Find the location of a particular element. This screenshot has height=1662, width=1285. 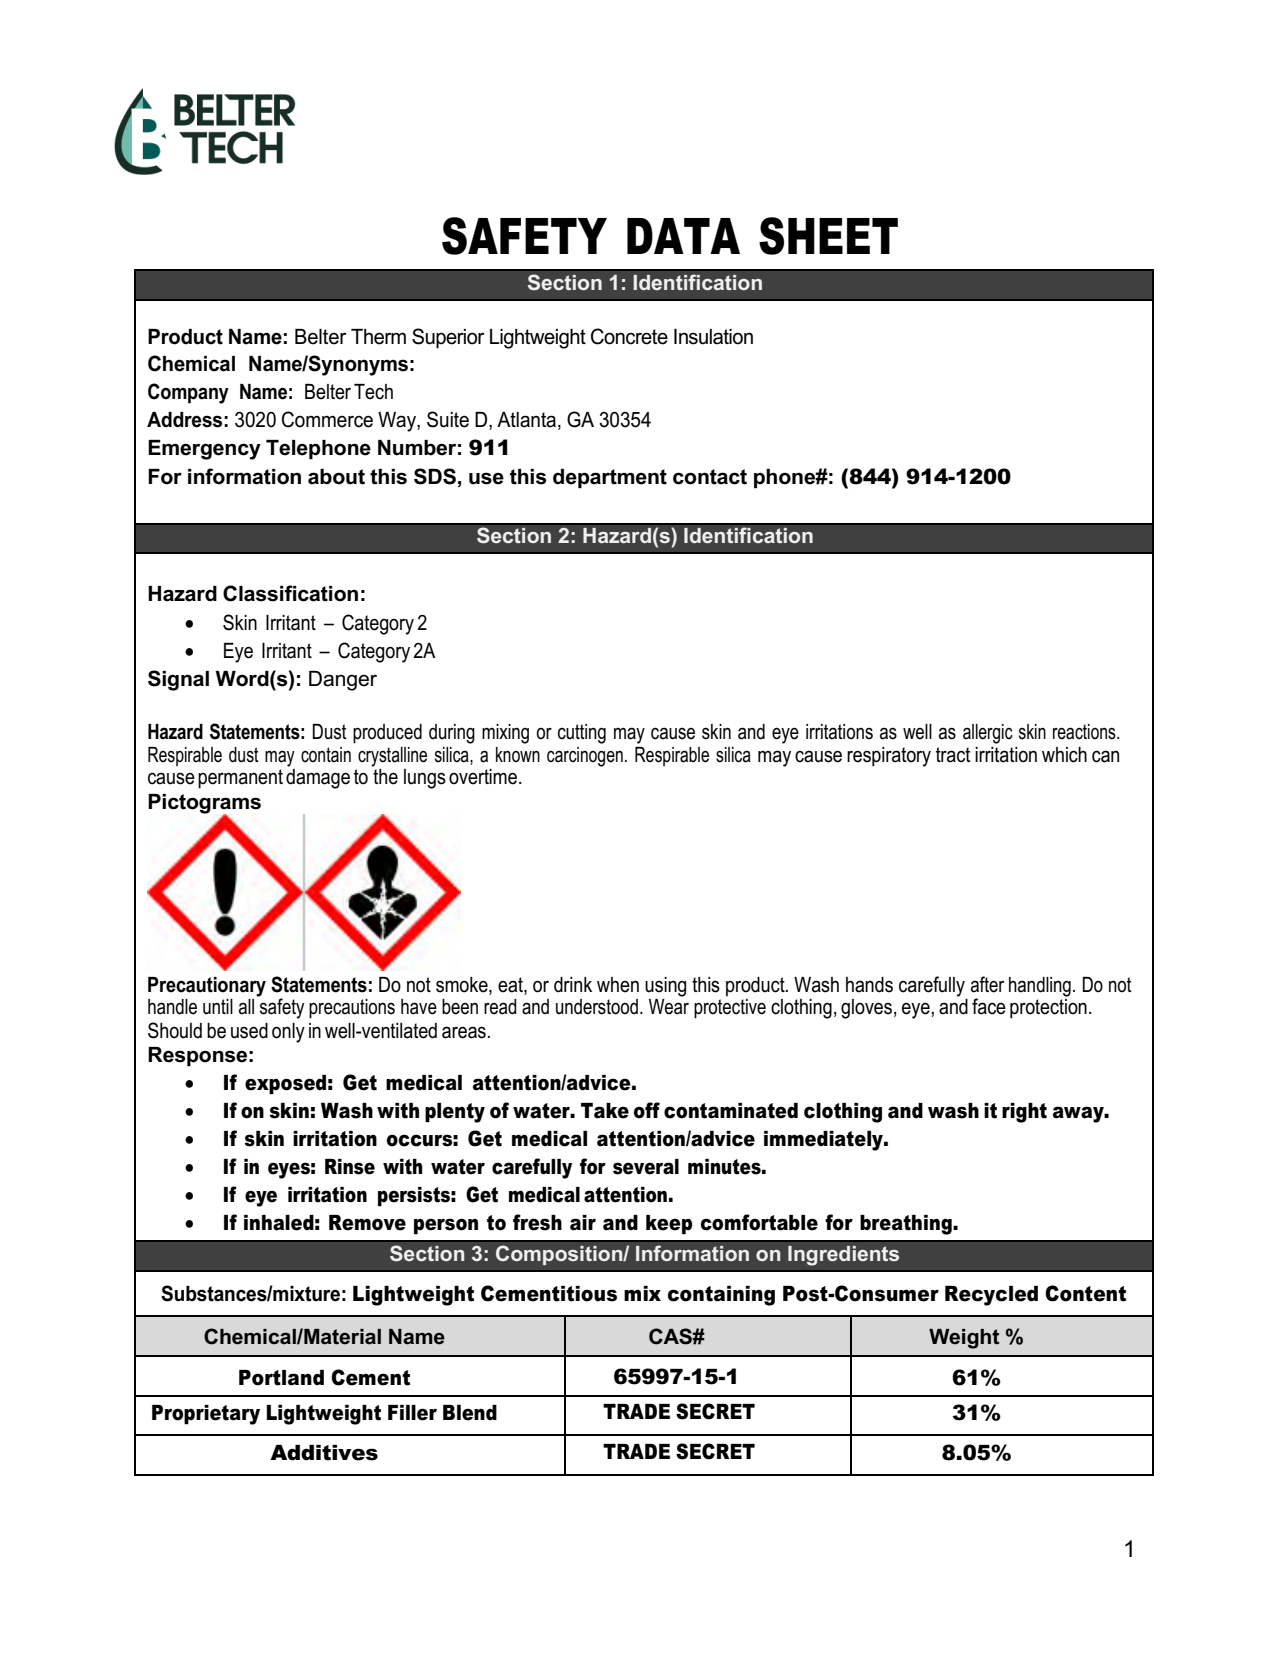

Classification is located at coordinates (290, 593).
